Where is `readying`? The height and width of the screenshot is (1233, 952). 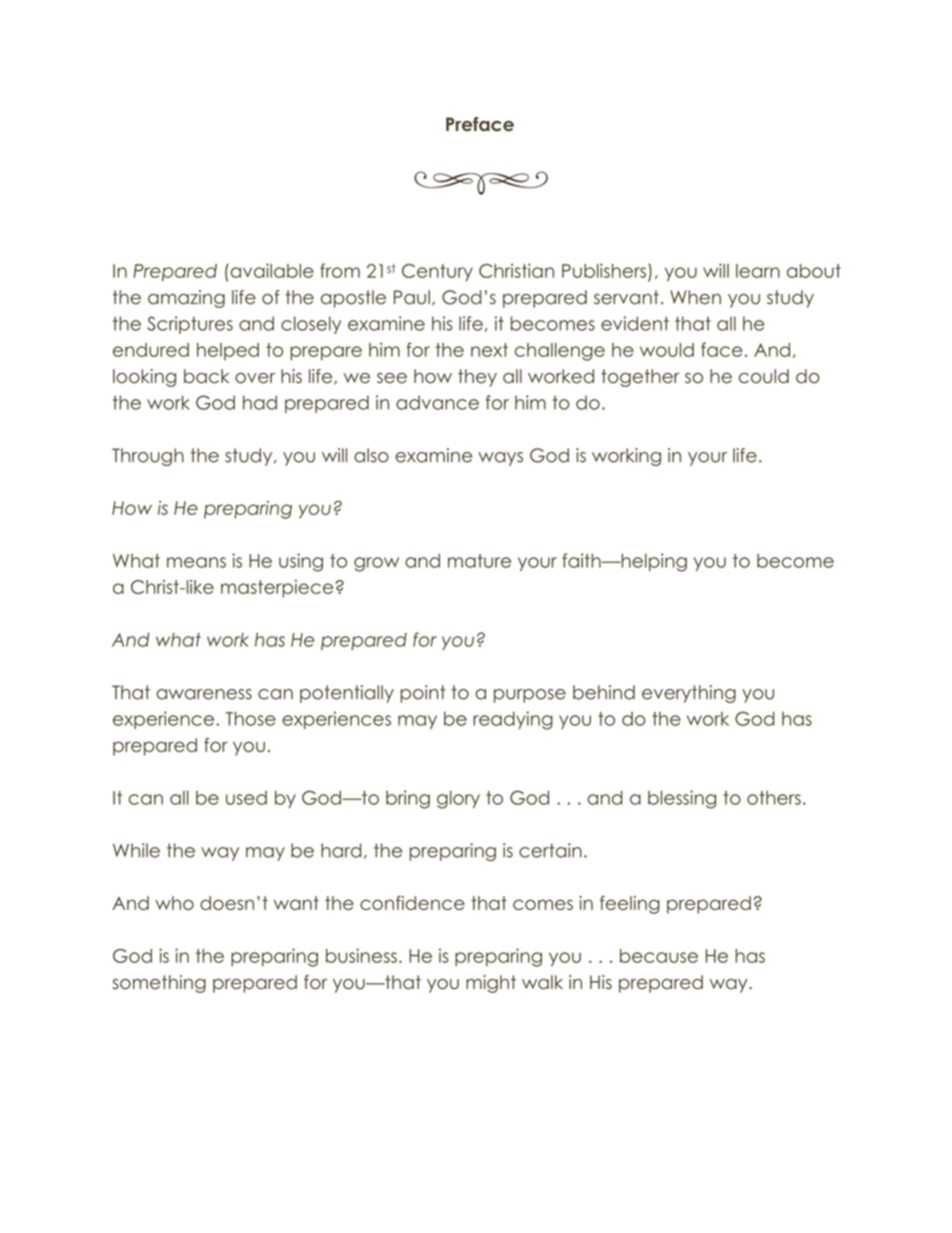
readying is located at coordinates (513, 720).
